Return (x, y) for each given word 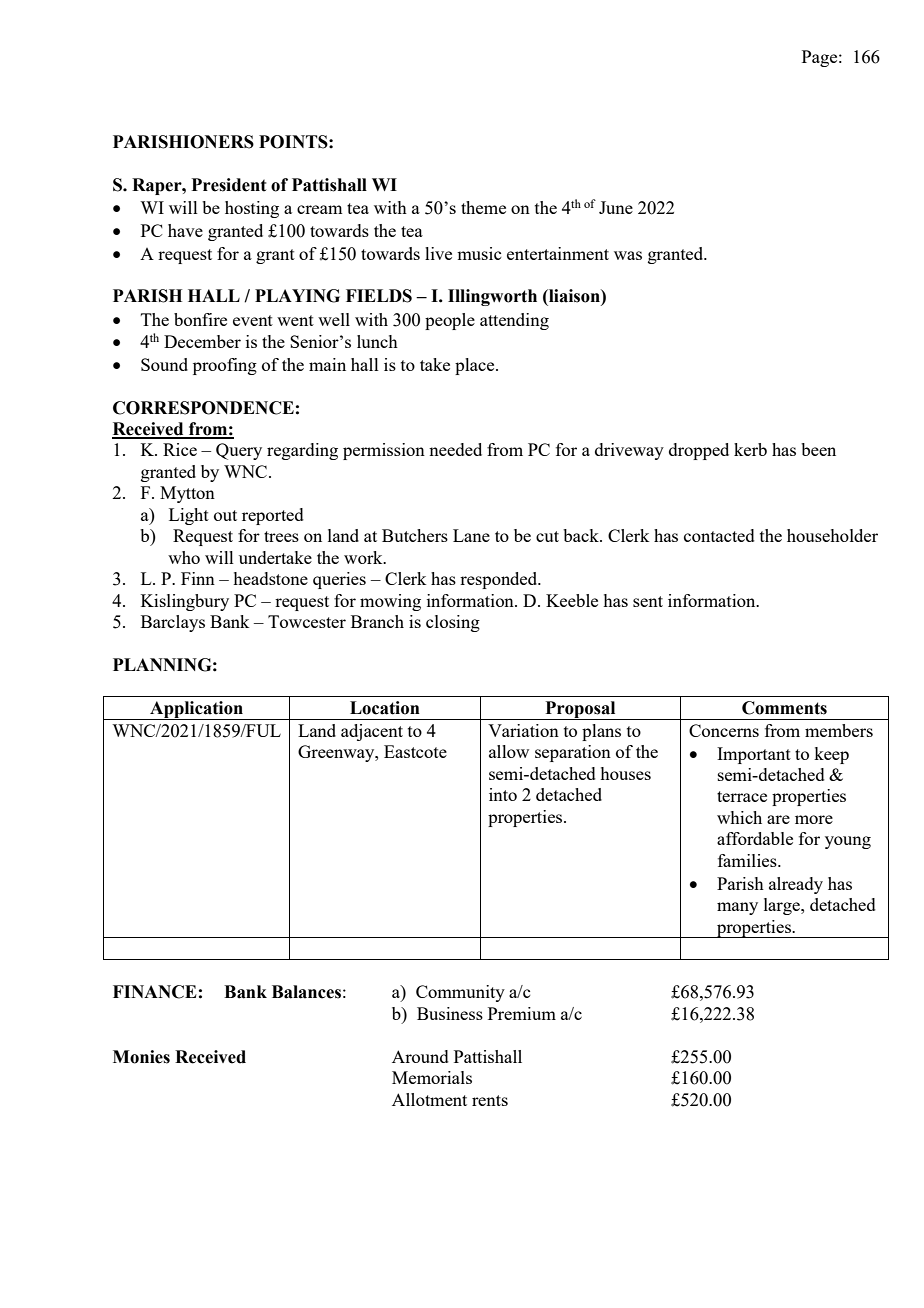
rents (490, 1100)
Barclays (173, 623)
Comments (784, 708)
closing (453, 623)
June (616, 207)
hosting (252, 209)
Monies (141, 1057)
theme (483, 207)
